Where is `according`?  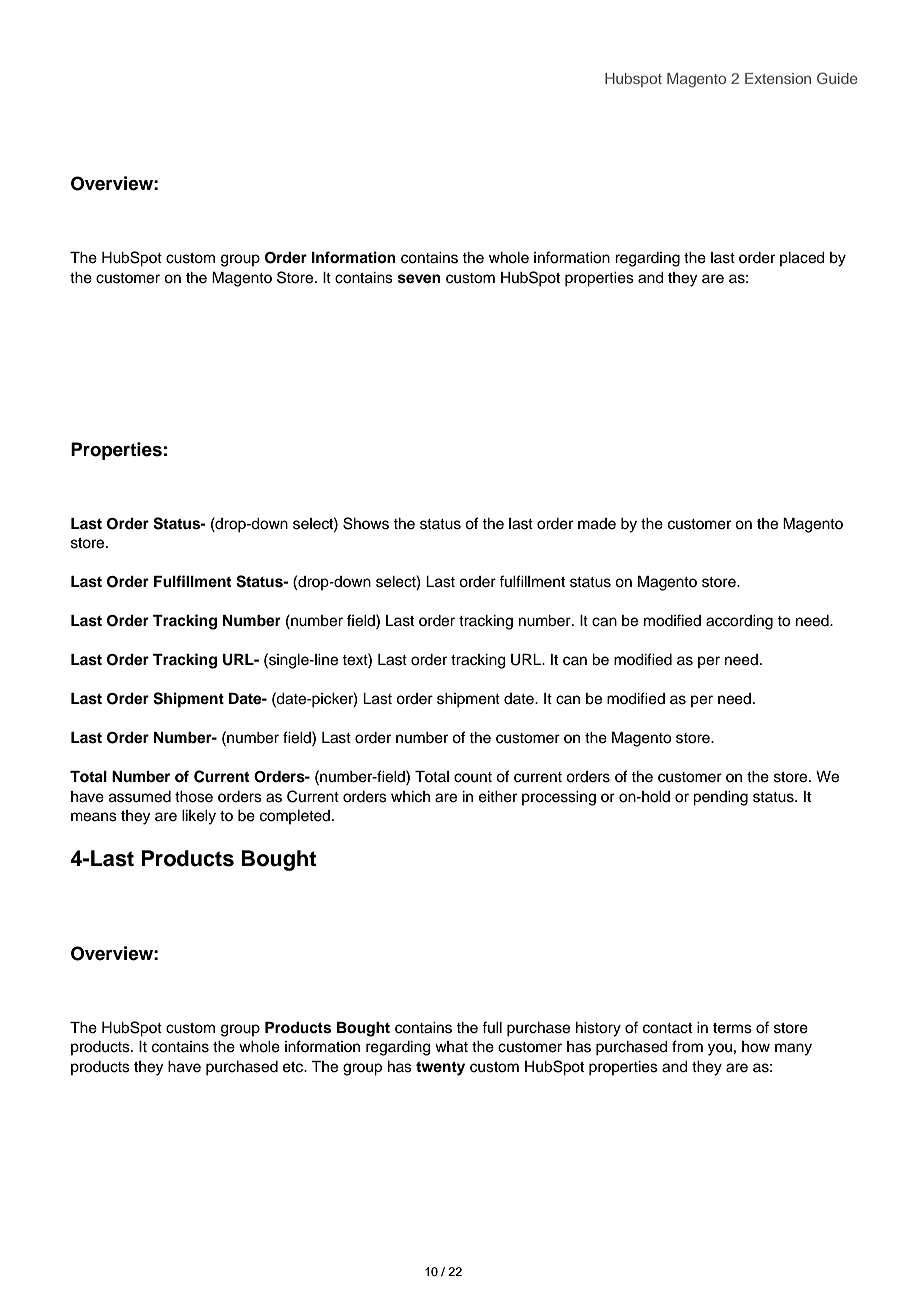 according is located at coordinates (739, 622).
